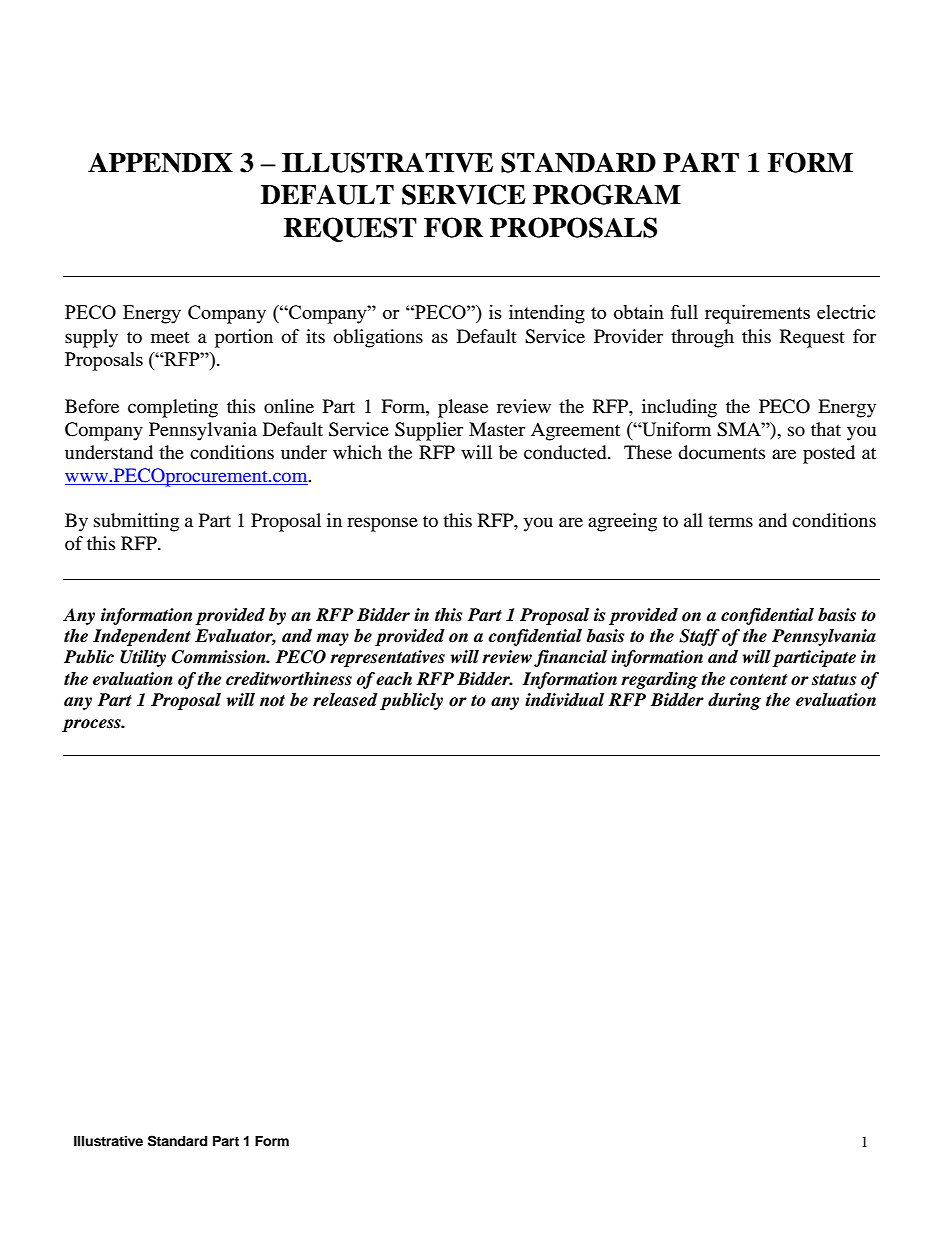 The width and height of the document is (952, 1233). Describe the element at coordinates (378, 338) in the document. I see `obligations` at that location.
